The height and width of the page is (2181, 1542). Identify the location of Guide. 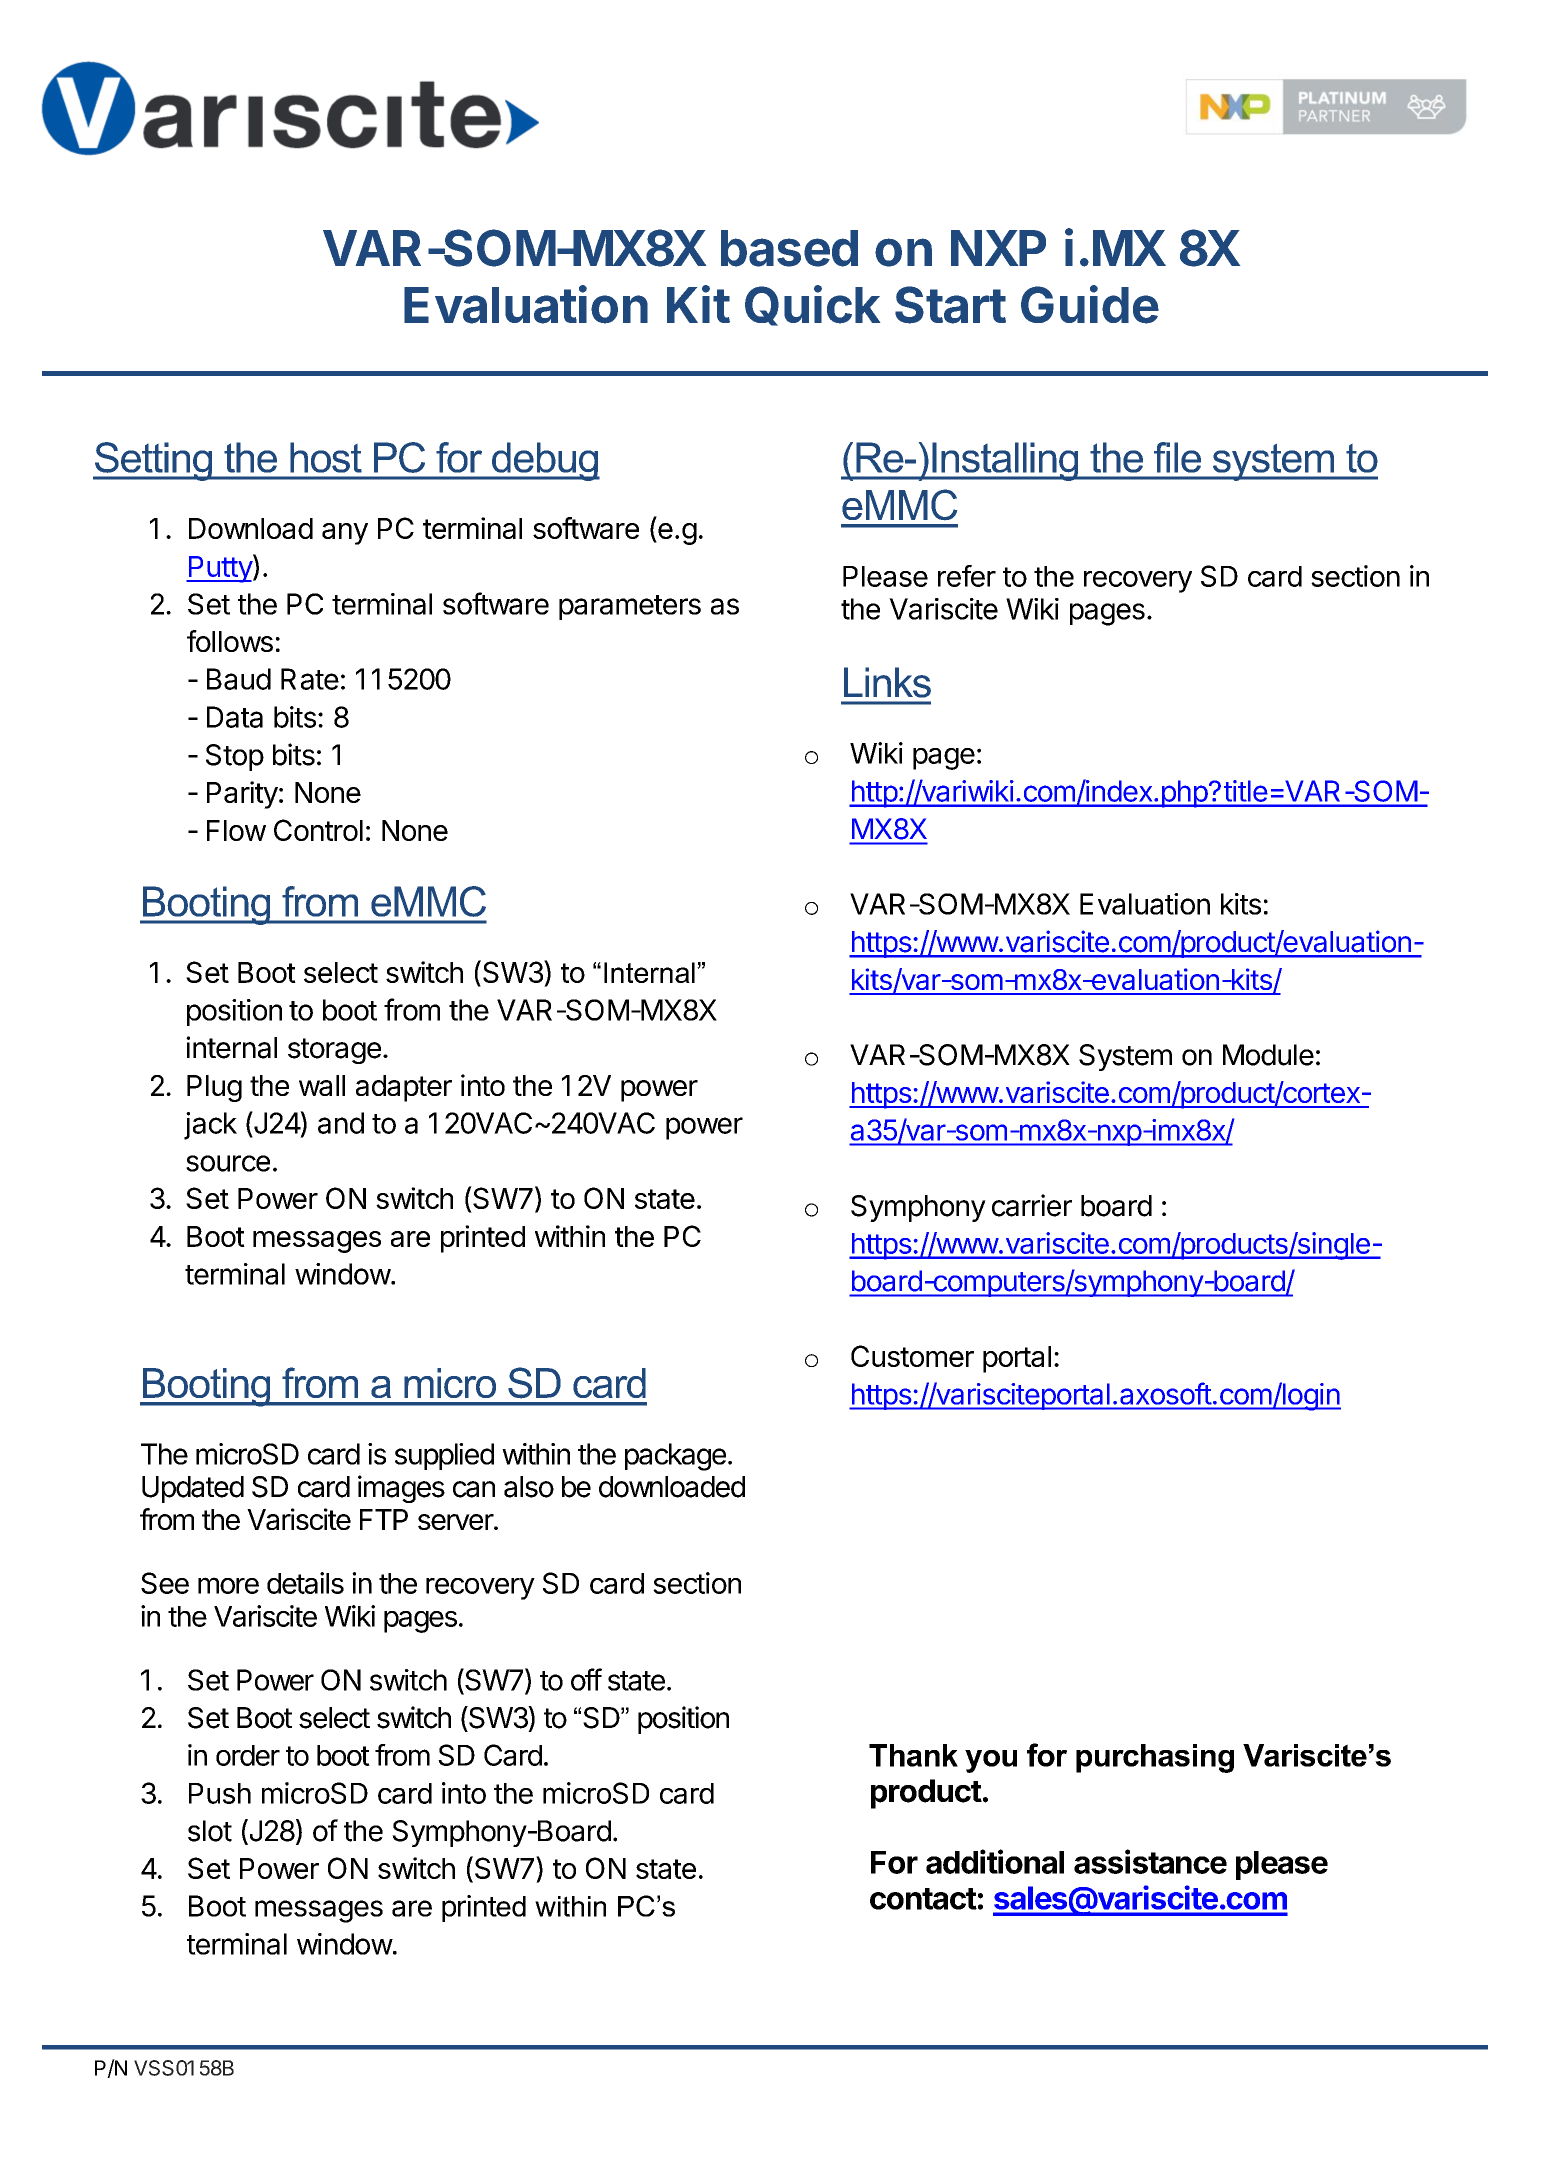
(1090, 304).
